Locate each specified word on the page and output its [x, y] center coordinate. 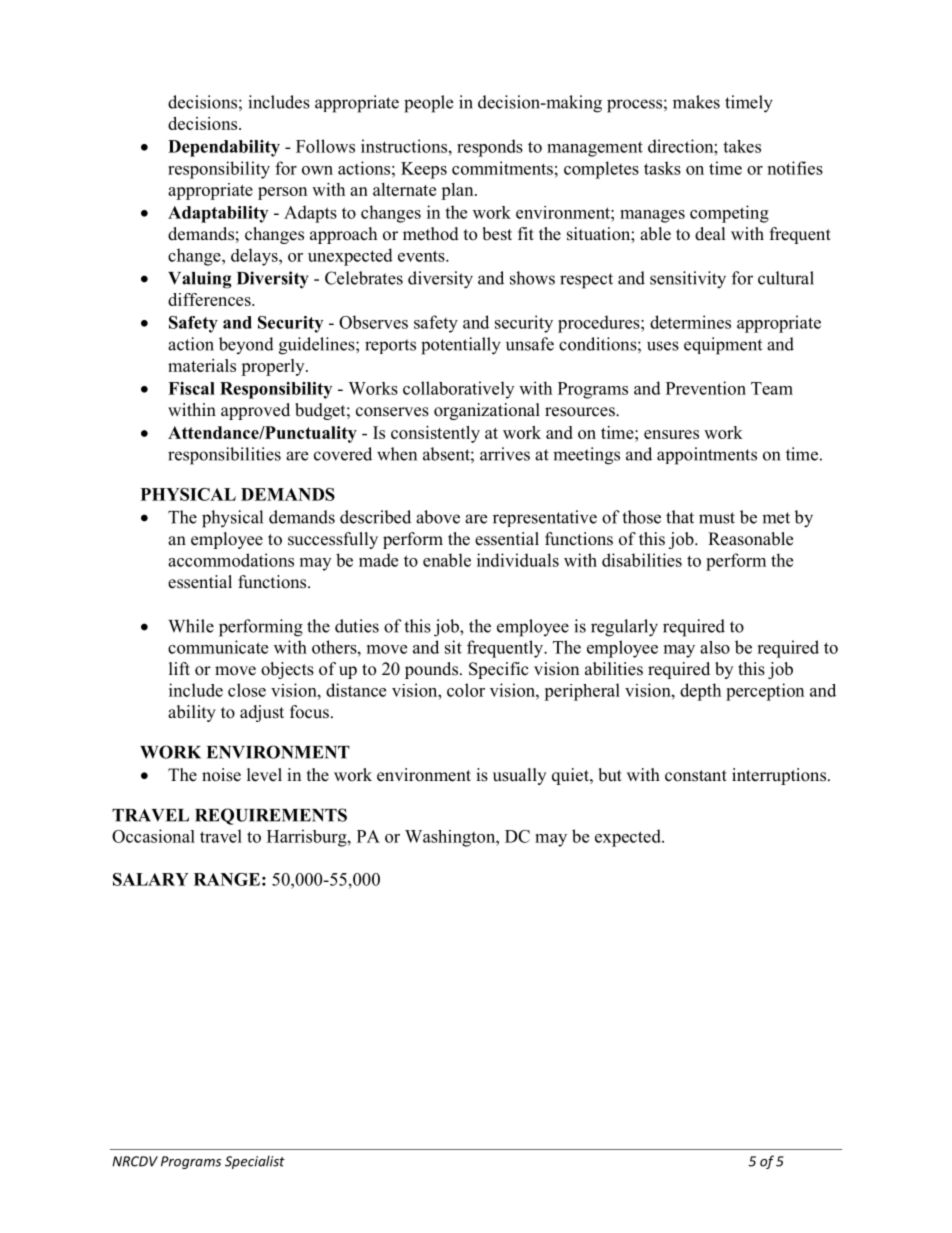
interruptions [780, 776]
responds [490, 148]
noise [221, 775]
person [282, 193]
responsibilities [224, 456]
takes [742, 146]
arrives [505, 454]
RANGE [227, 879]
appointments [707, 456]
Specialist [255, 1162]
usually [519, 776]
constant [696, 776]
